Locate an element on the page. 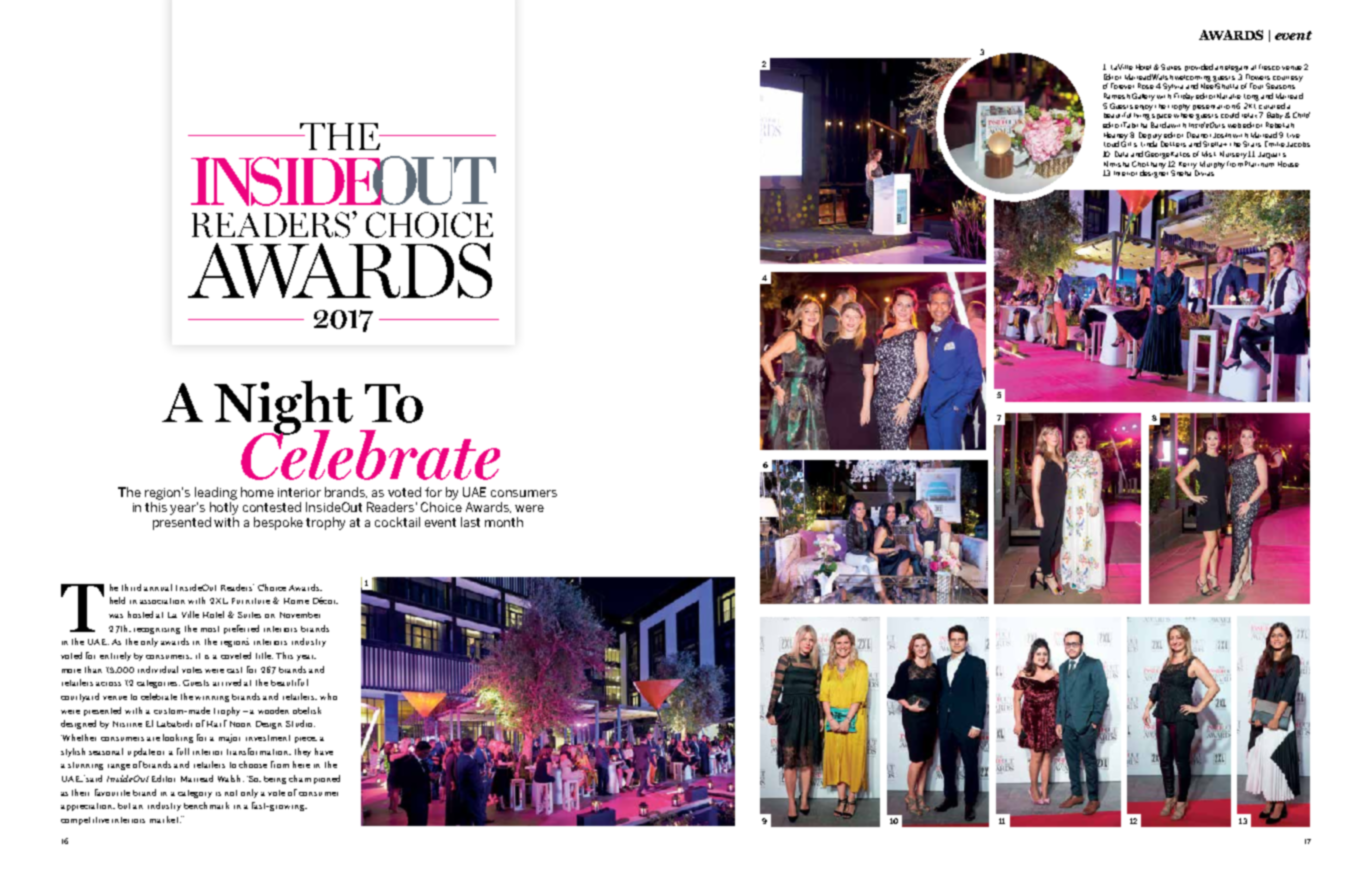  Ramesh is located at coordinates (1117, 96).
